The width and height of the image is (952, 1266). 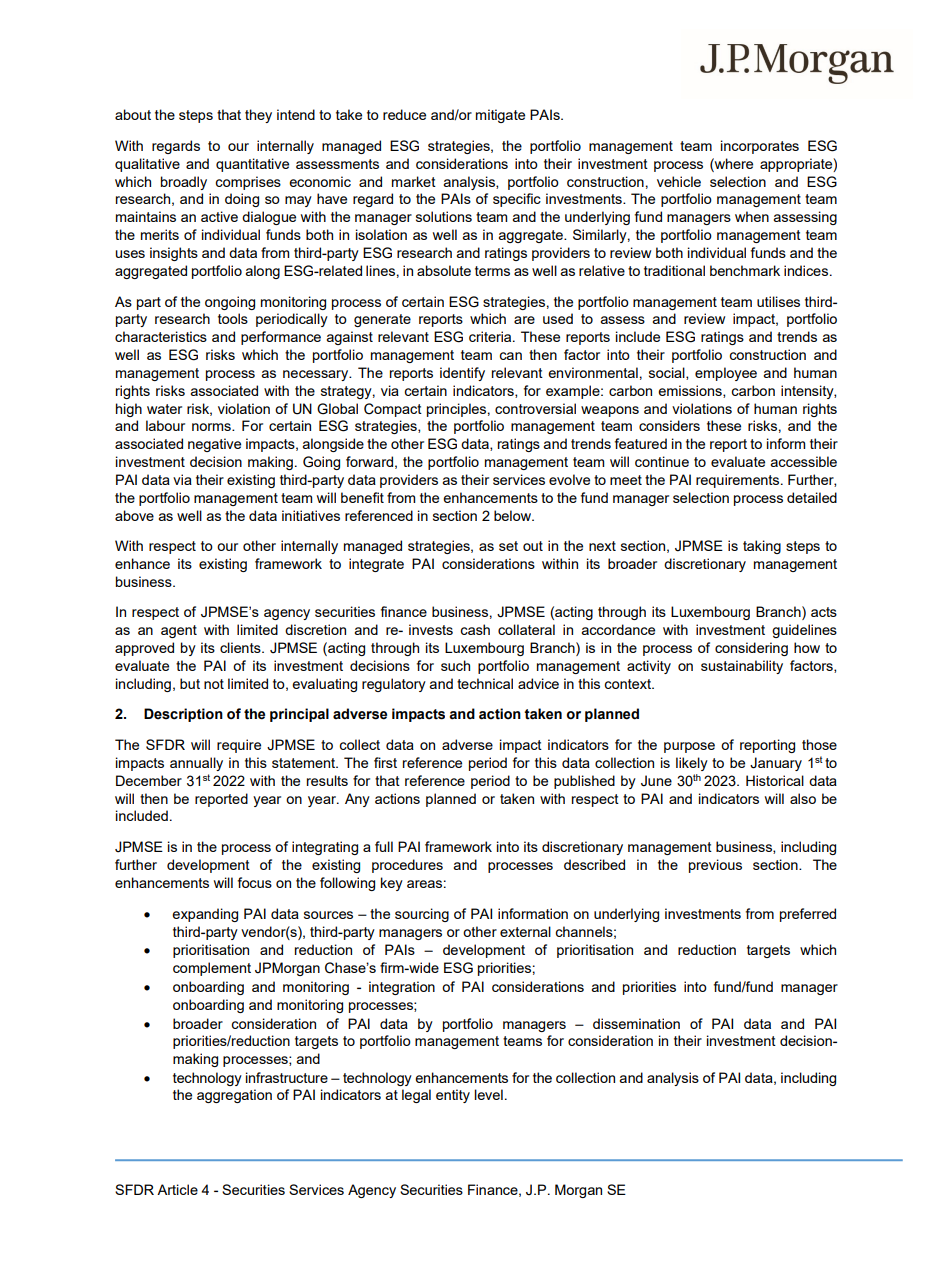 I want to click on incorporates, so click(x=760, y=147).
